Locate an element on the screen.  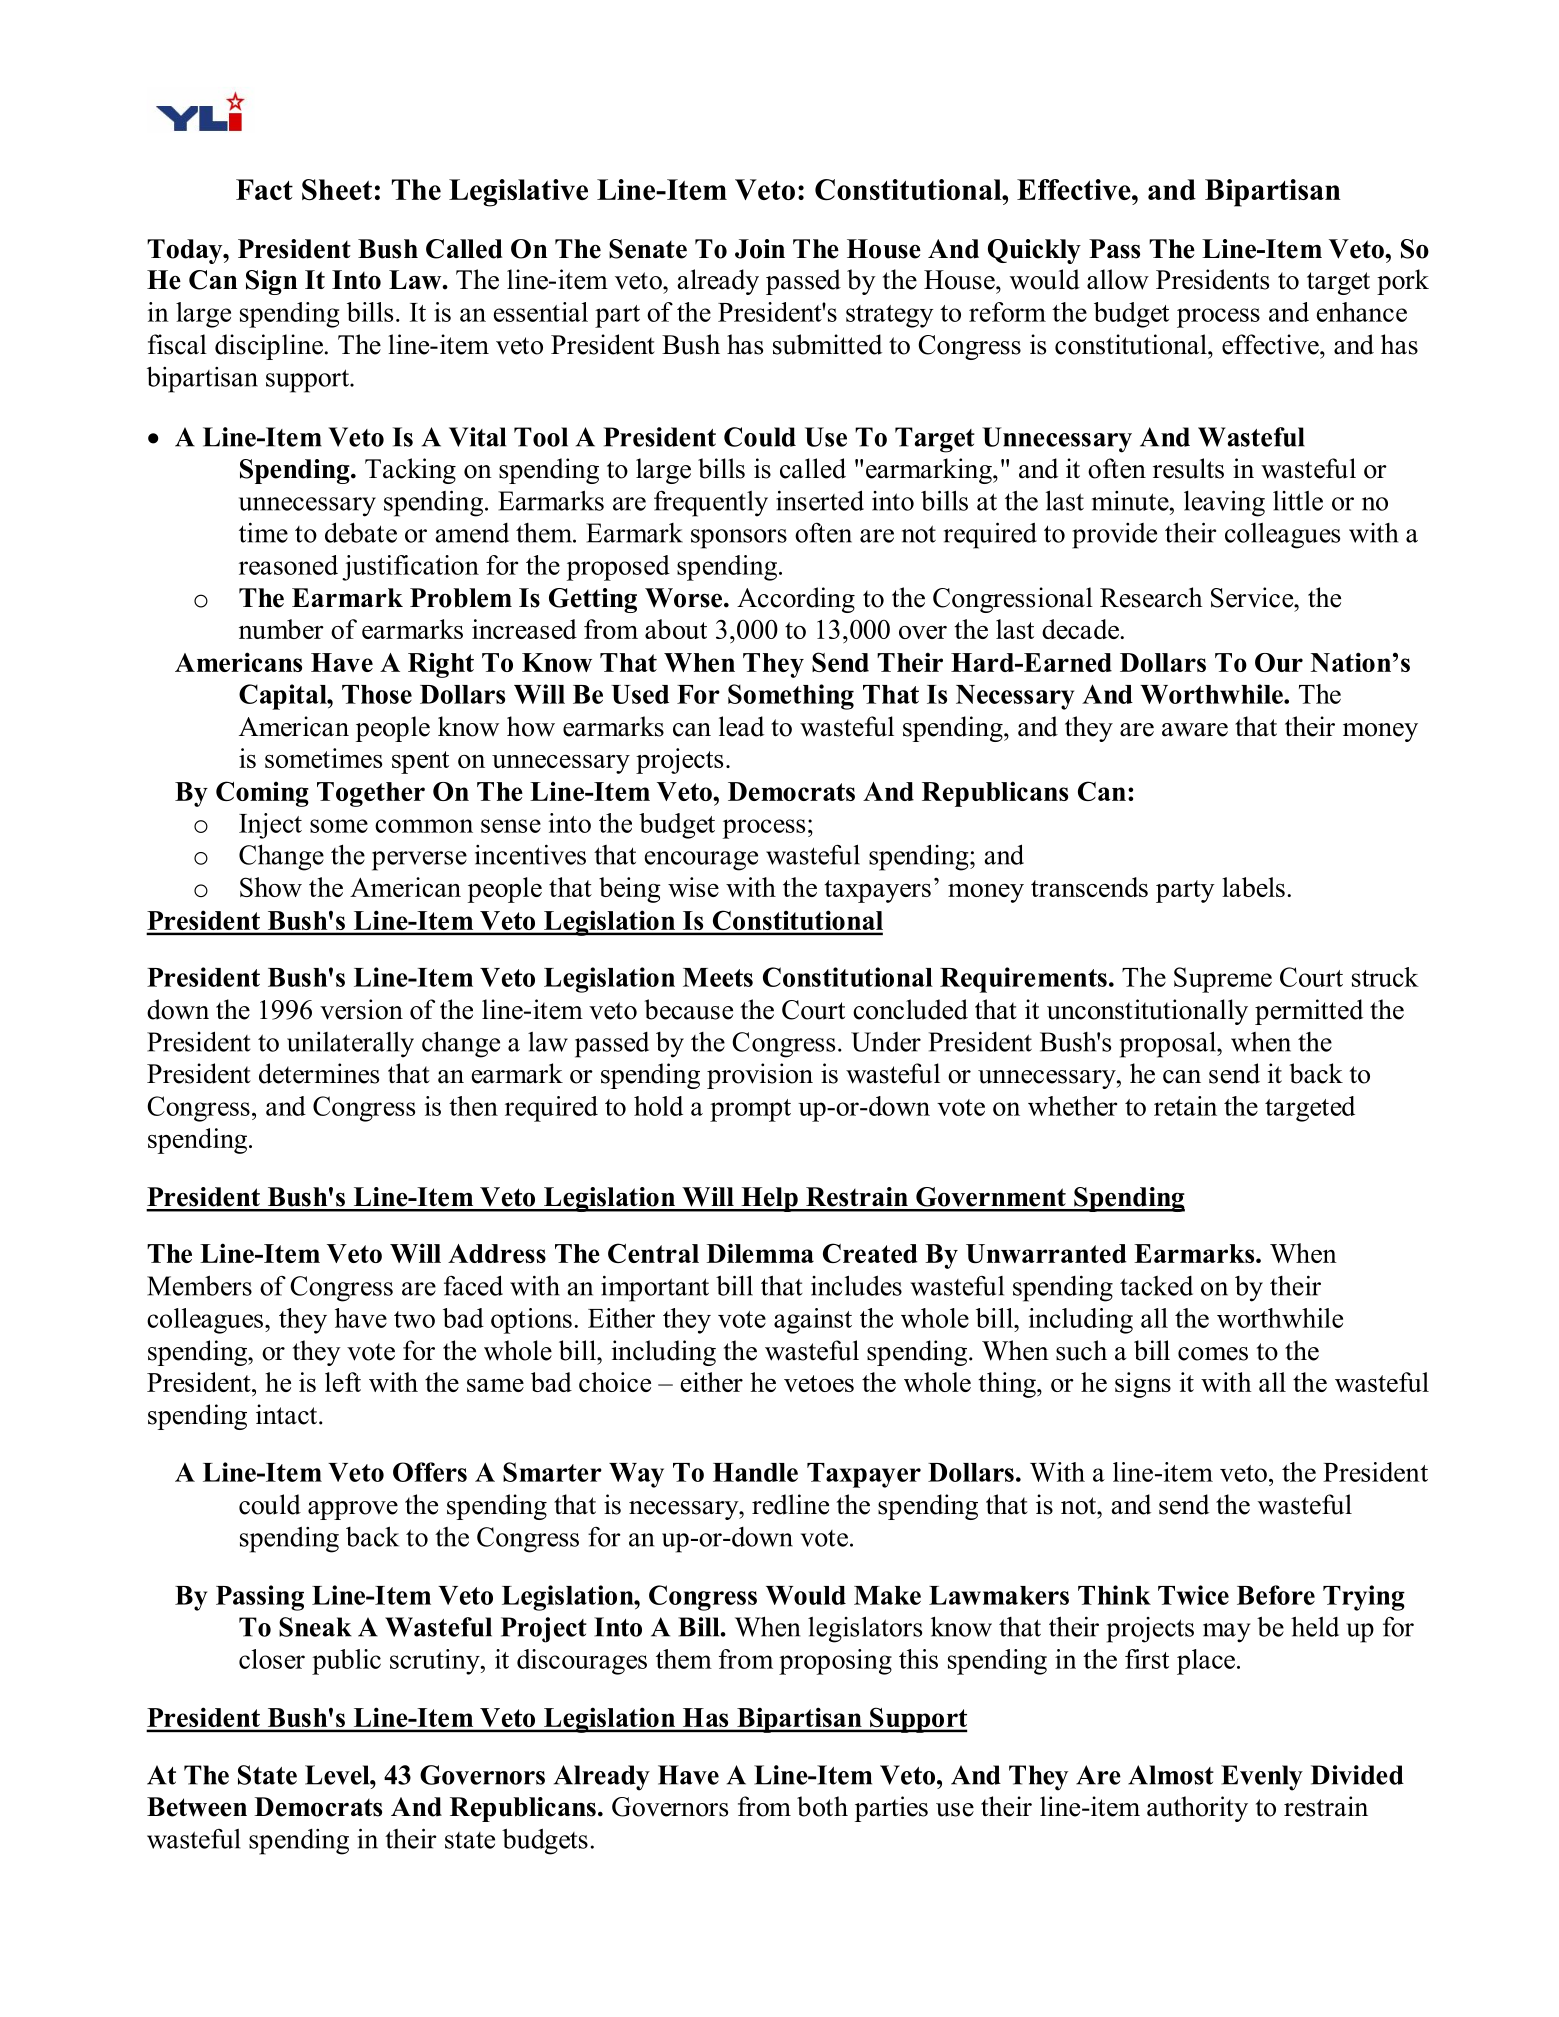
both is located at coordinates (822, 1806).
